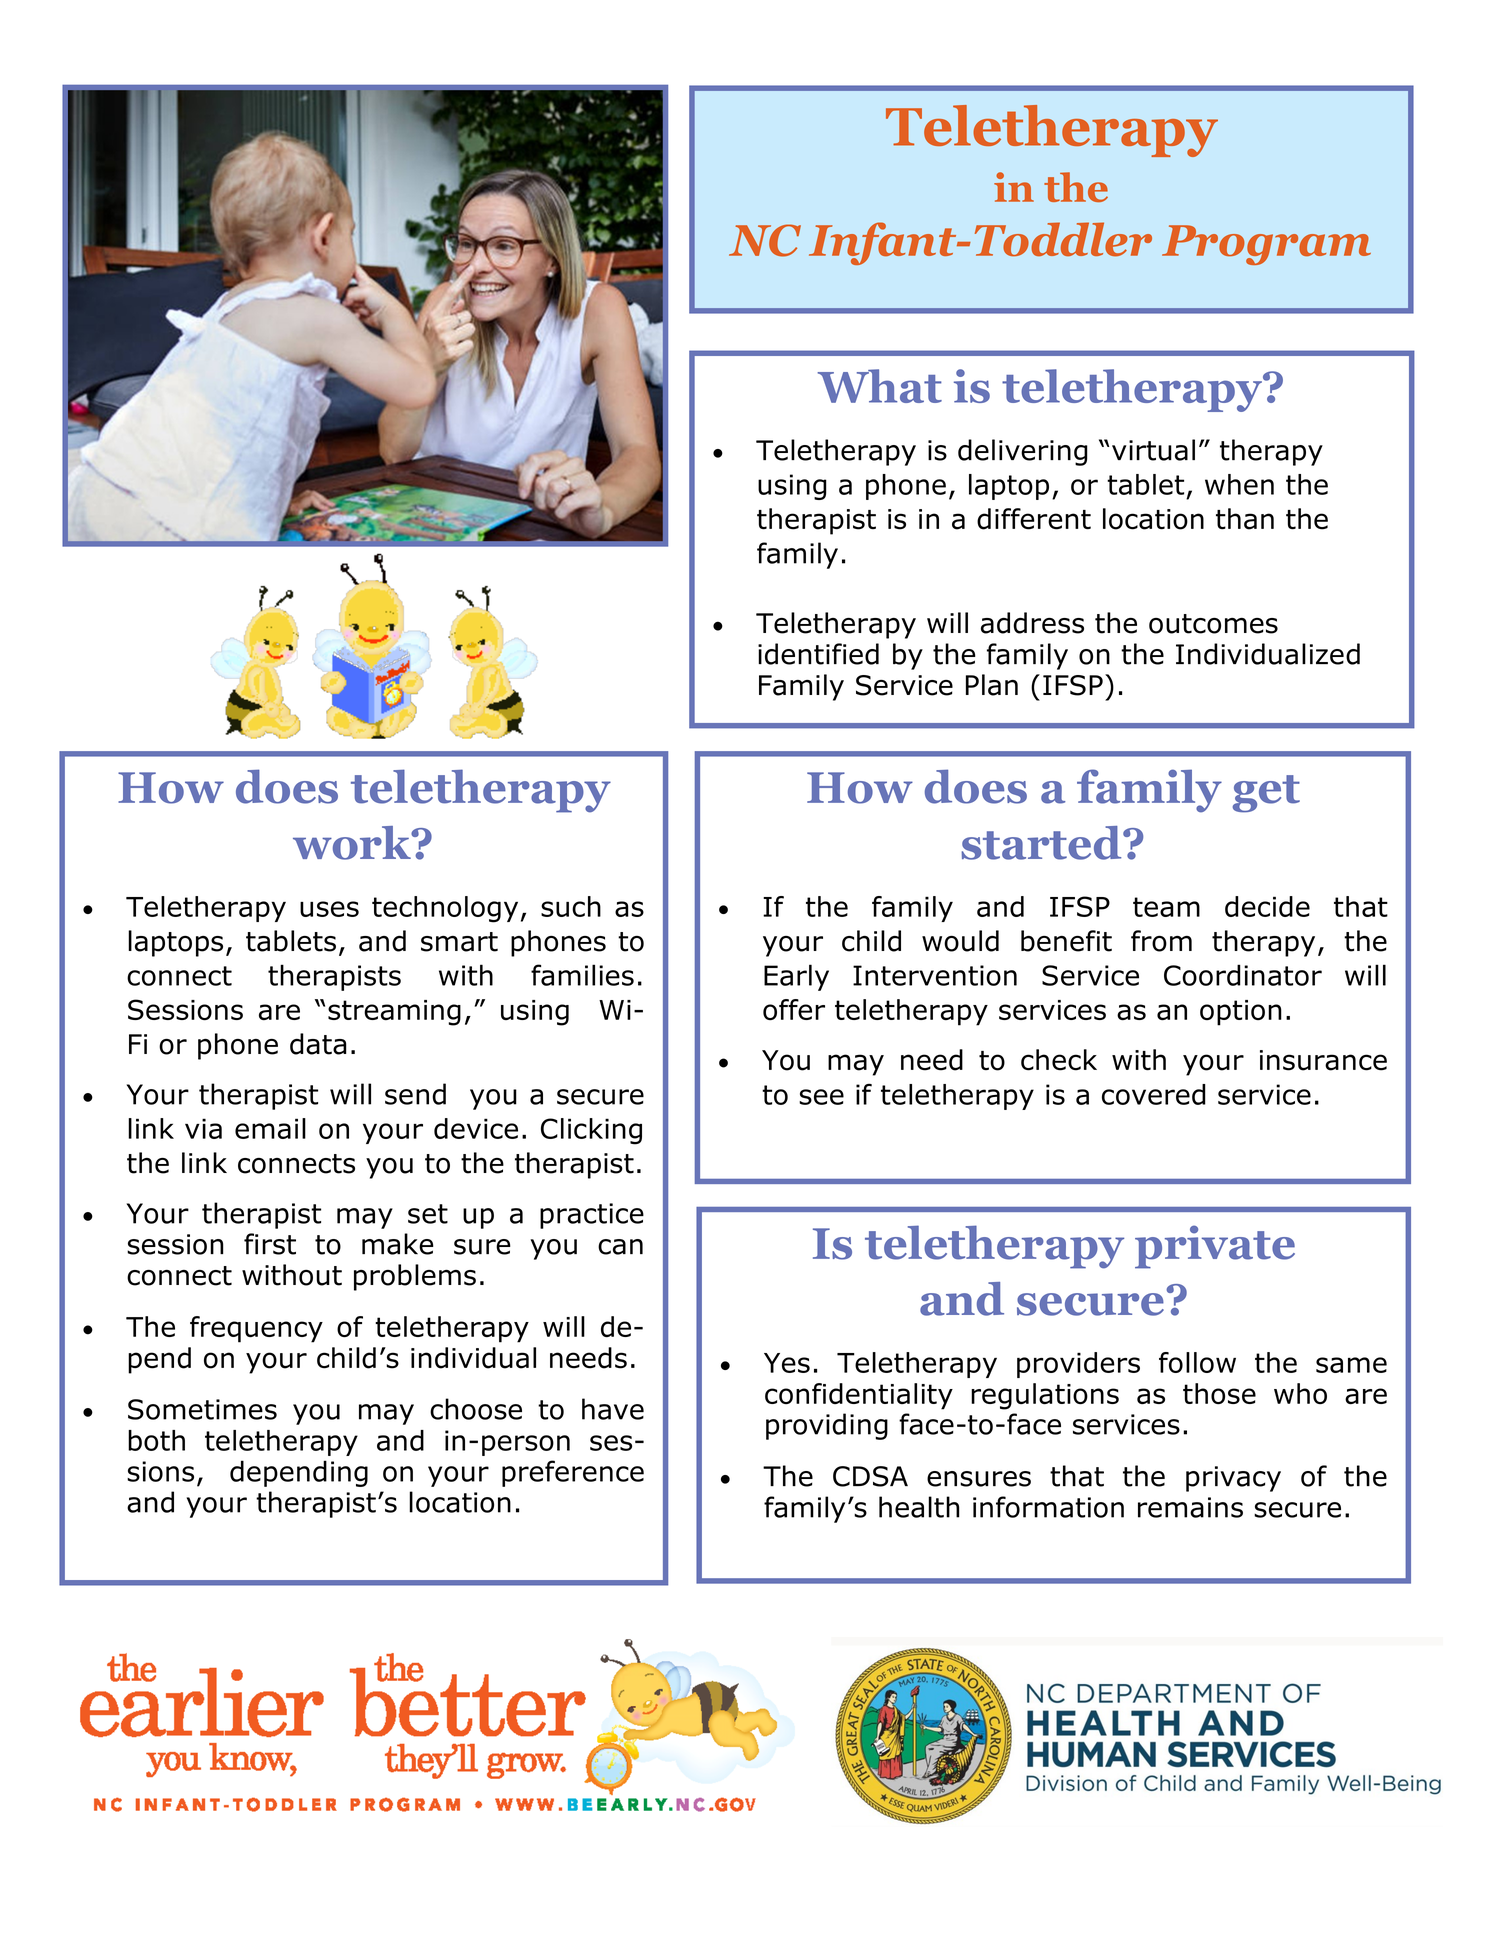 The image size is (1499, 1940). I want to click on identified, so click(818, 654).
